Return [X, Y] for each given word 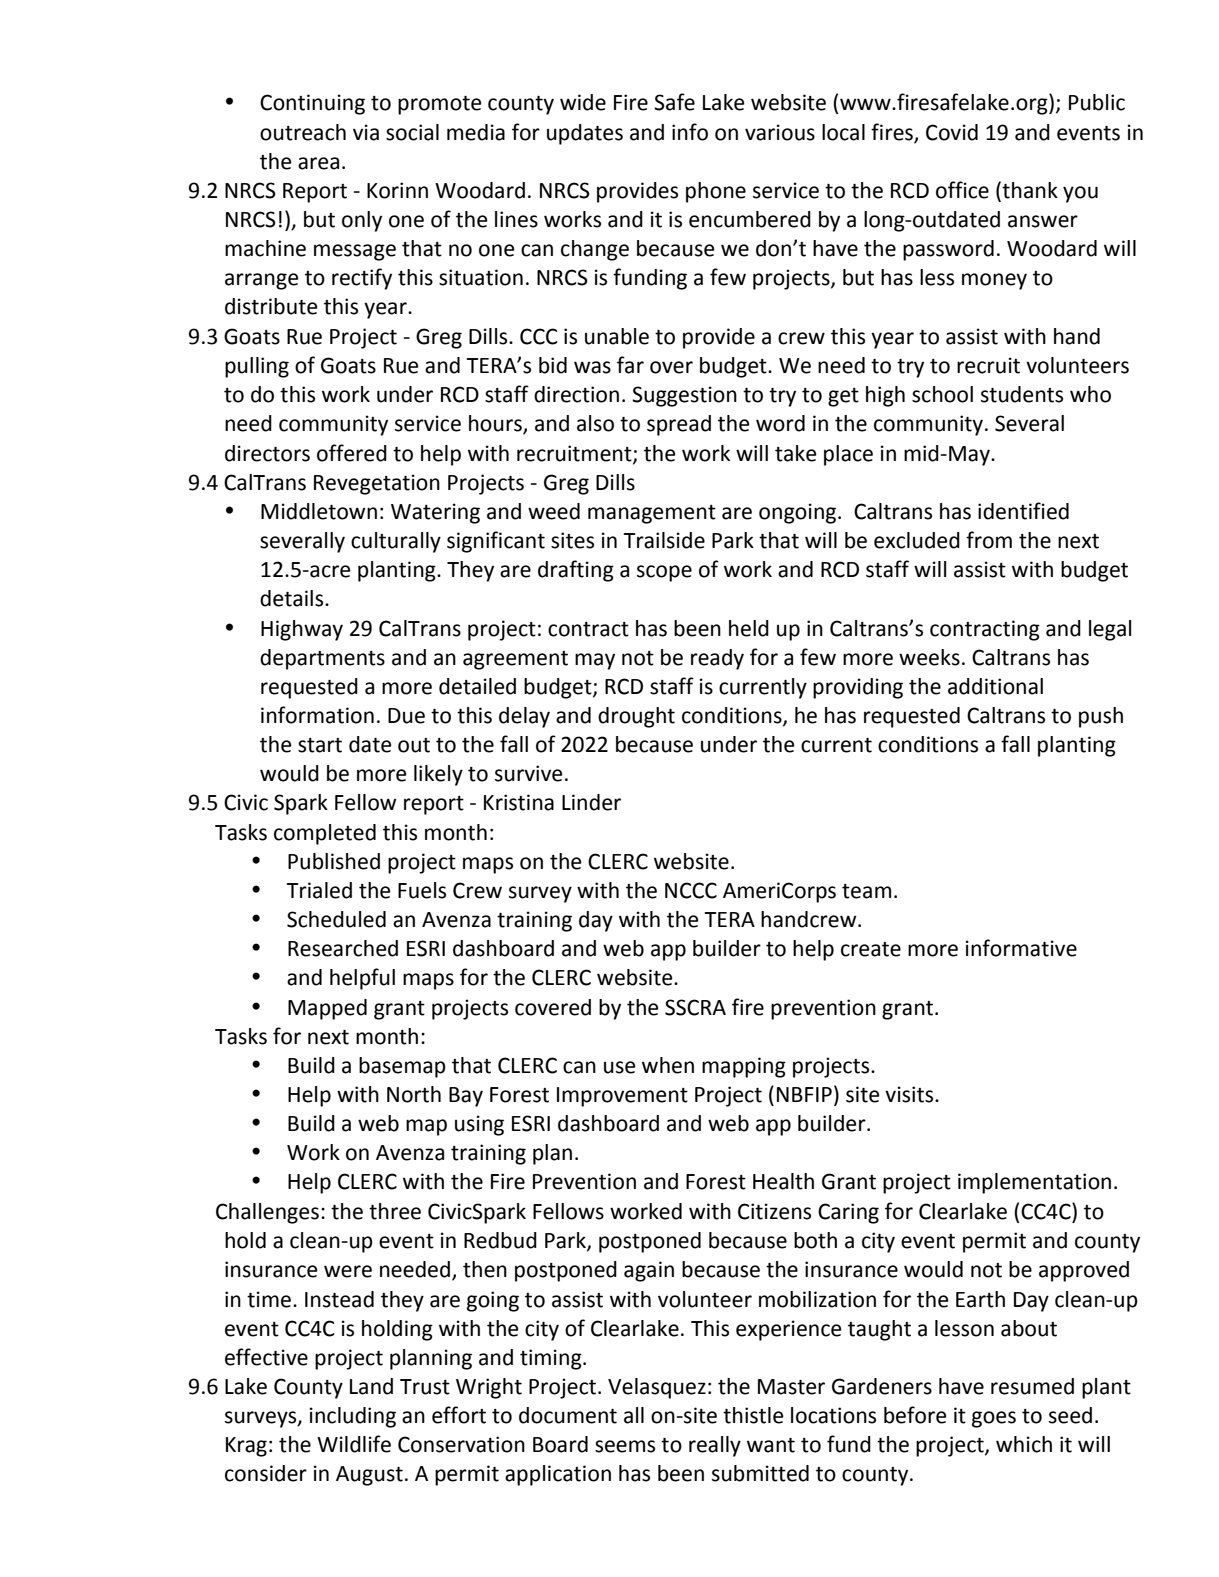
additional [995, 686]
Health [783, 1181]
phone [716, 192]
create [871, 949]
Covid [952, 132]
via [366, 132]
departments [322, 659]
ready [717, 659]
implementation [1034, 1183]
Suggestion [684, 396]
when [668, 1065]
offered [352, 453]
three [395, 1211]
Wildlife [354, 1444]
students [1022, 394]
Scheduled [336, 919]
